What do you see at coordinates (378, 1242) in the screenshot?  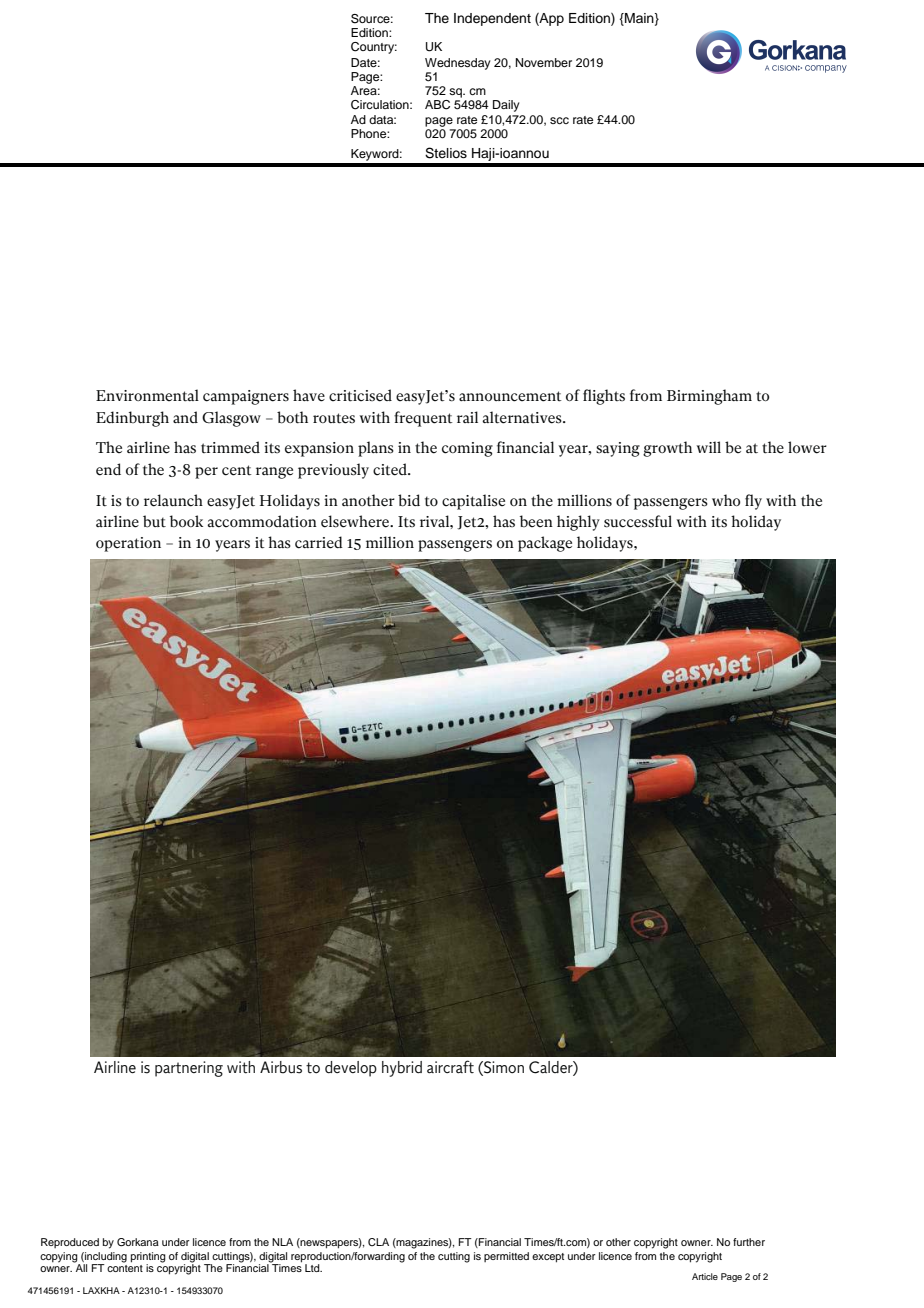 I see `CLA` at bounding box center [378, 1242].
